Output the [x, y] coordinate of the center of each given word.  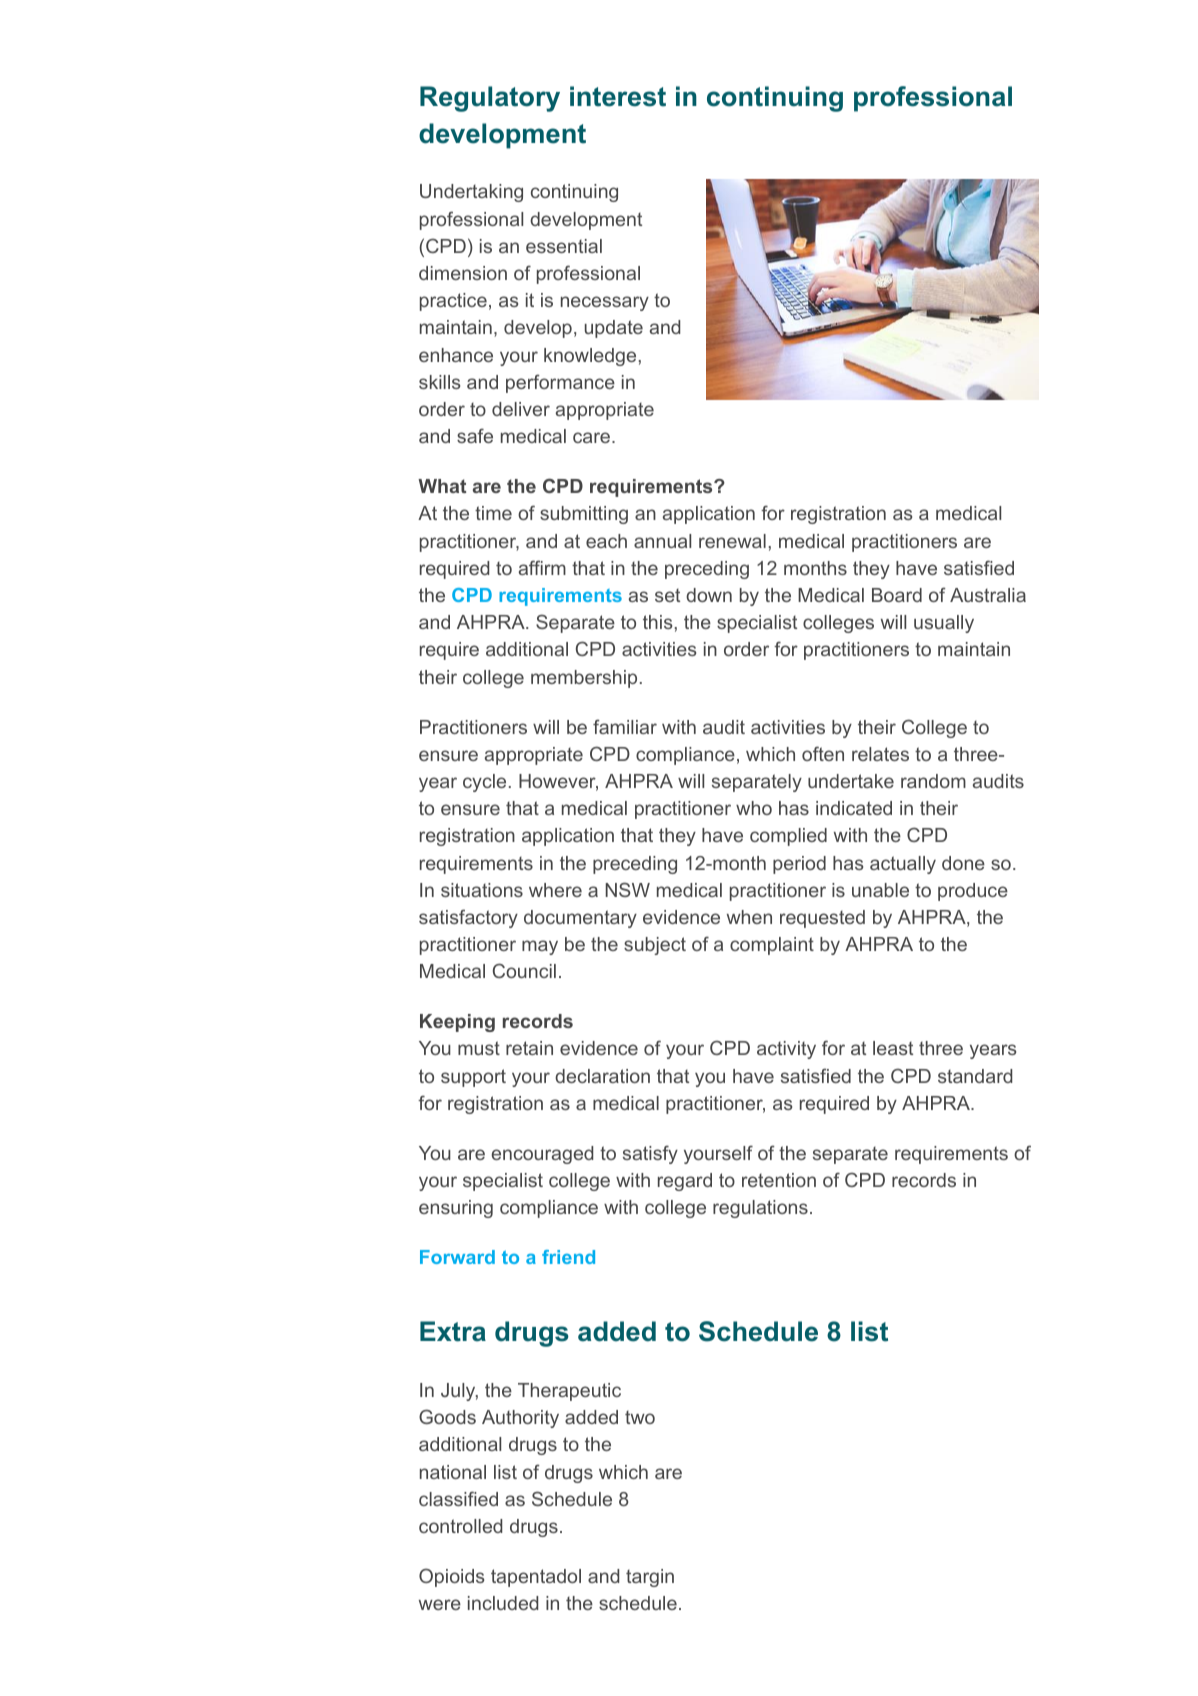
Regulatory [490, 99]
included [503, 1603]
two [640, 1417]
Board [897, 595]
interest [618, 96]
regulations [760, 1209]
